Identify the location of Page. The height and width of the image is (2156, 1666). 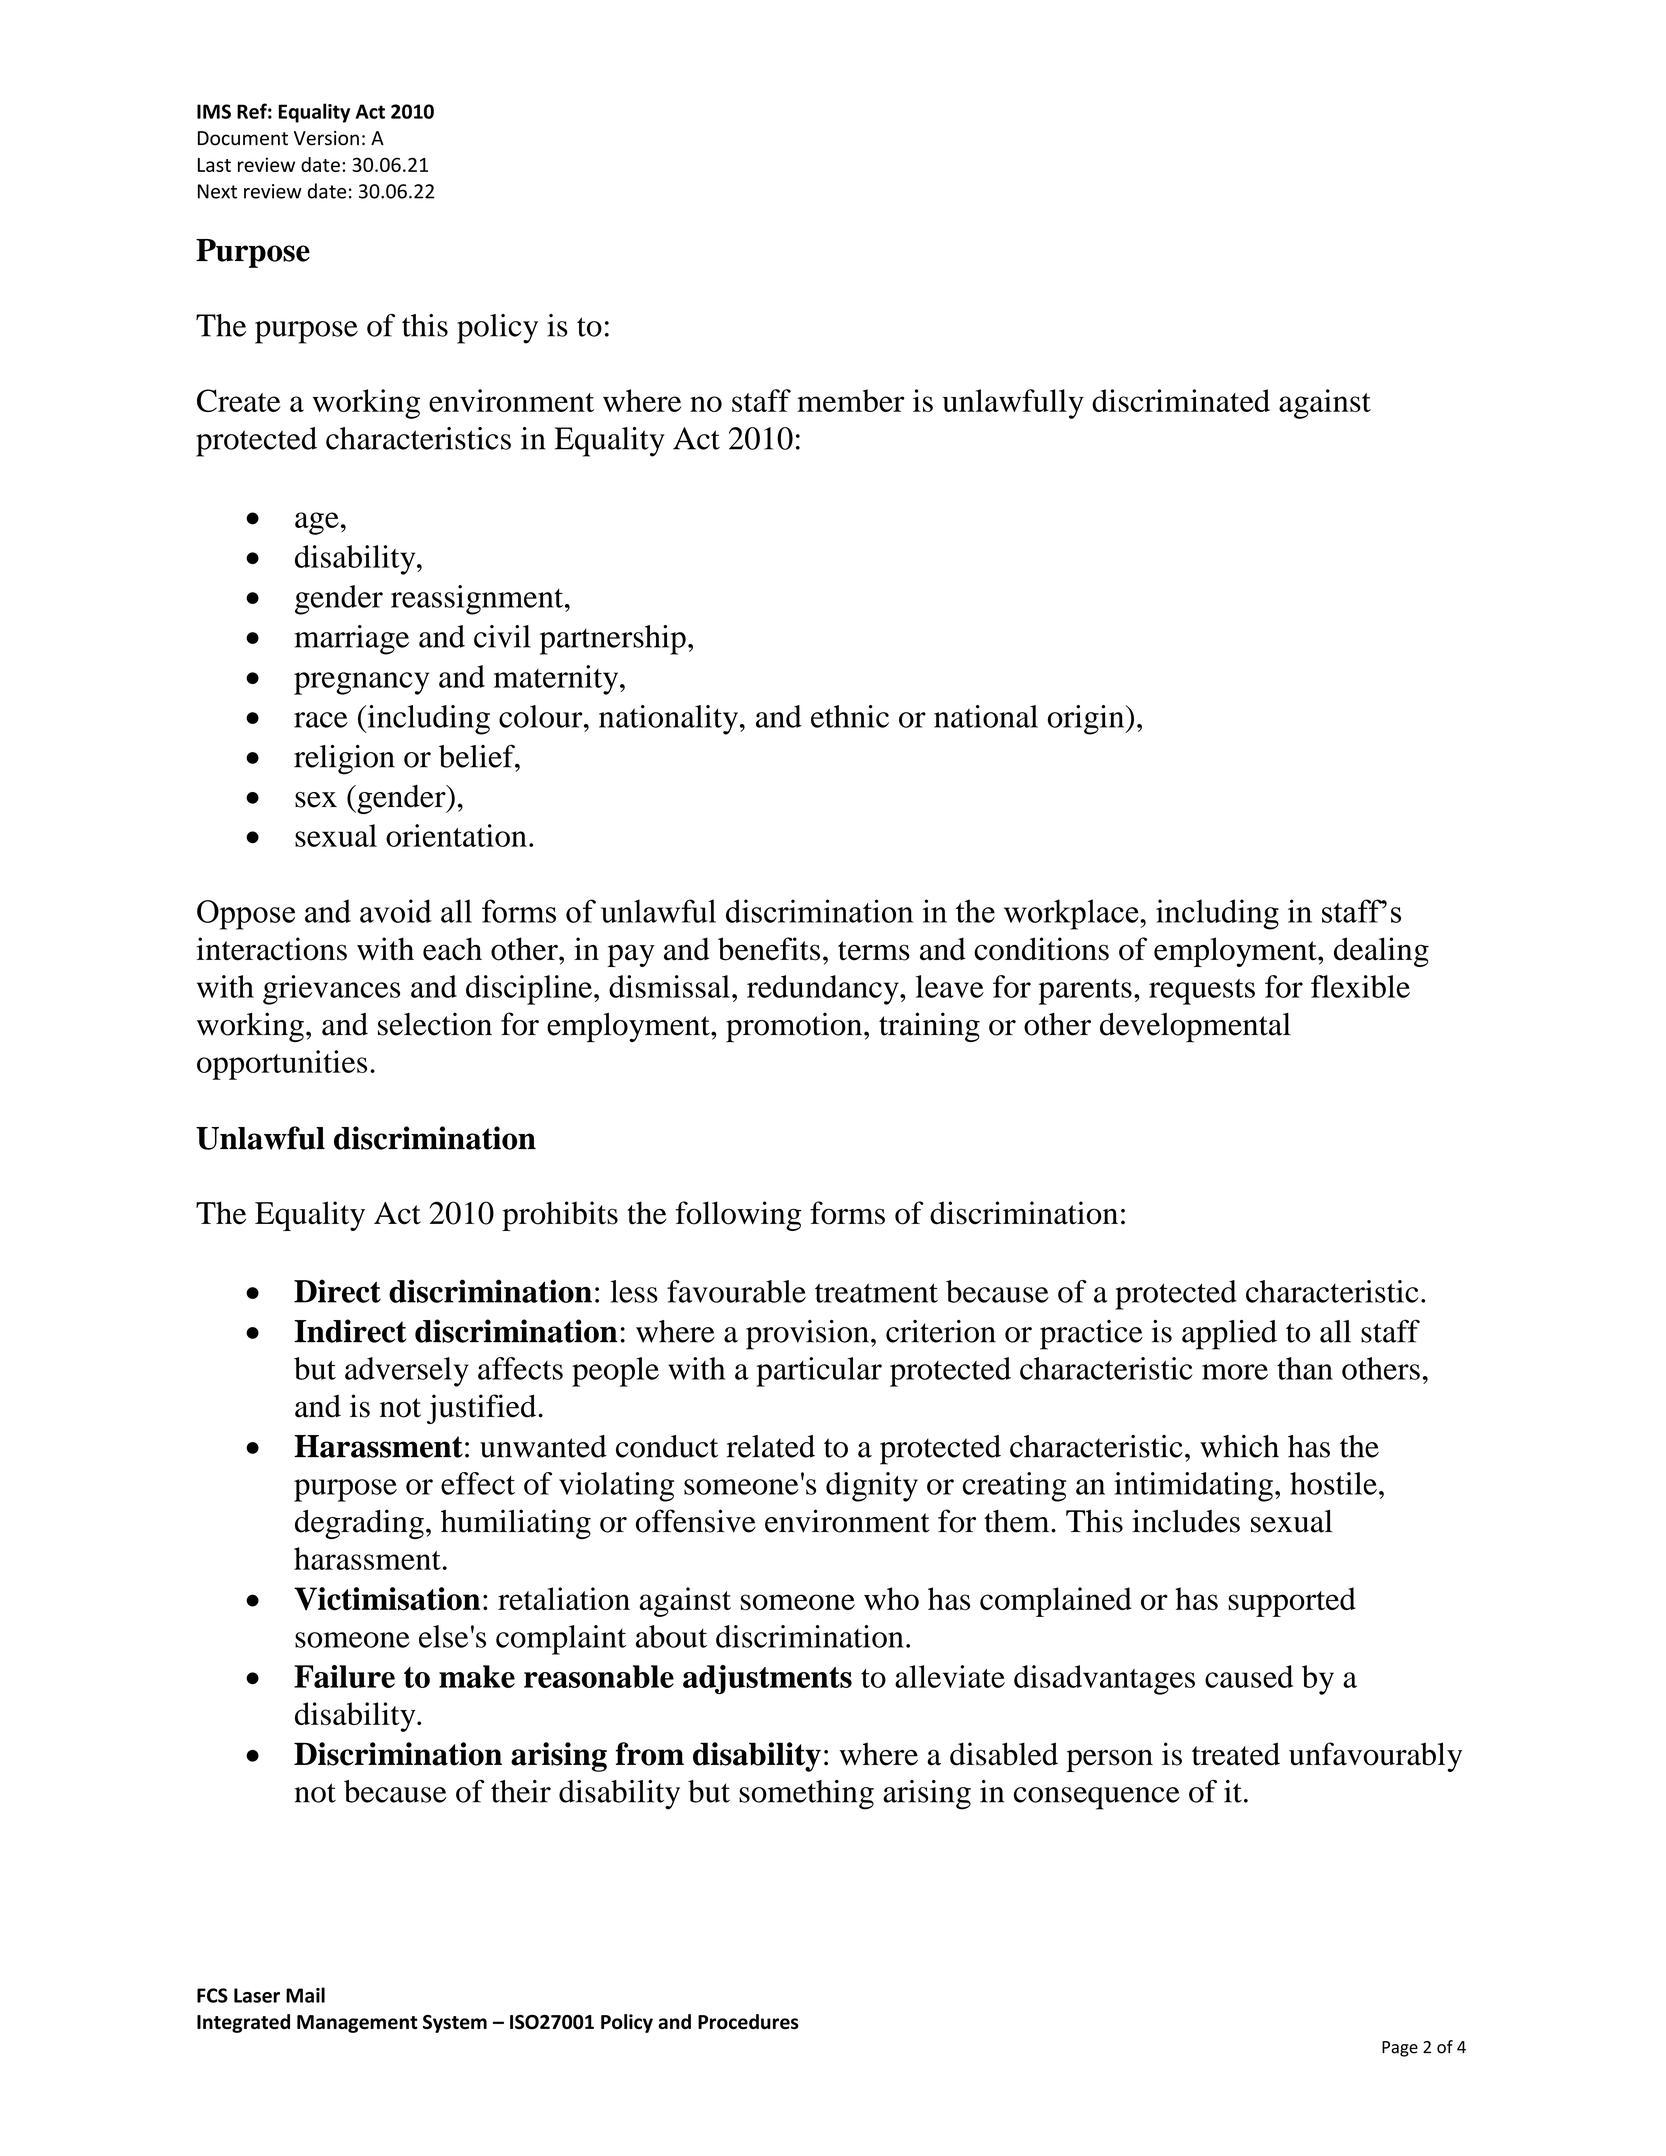
(1400, 2049).
